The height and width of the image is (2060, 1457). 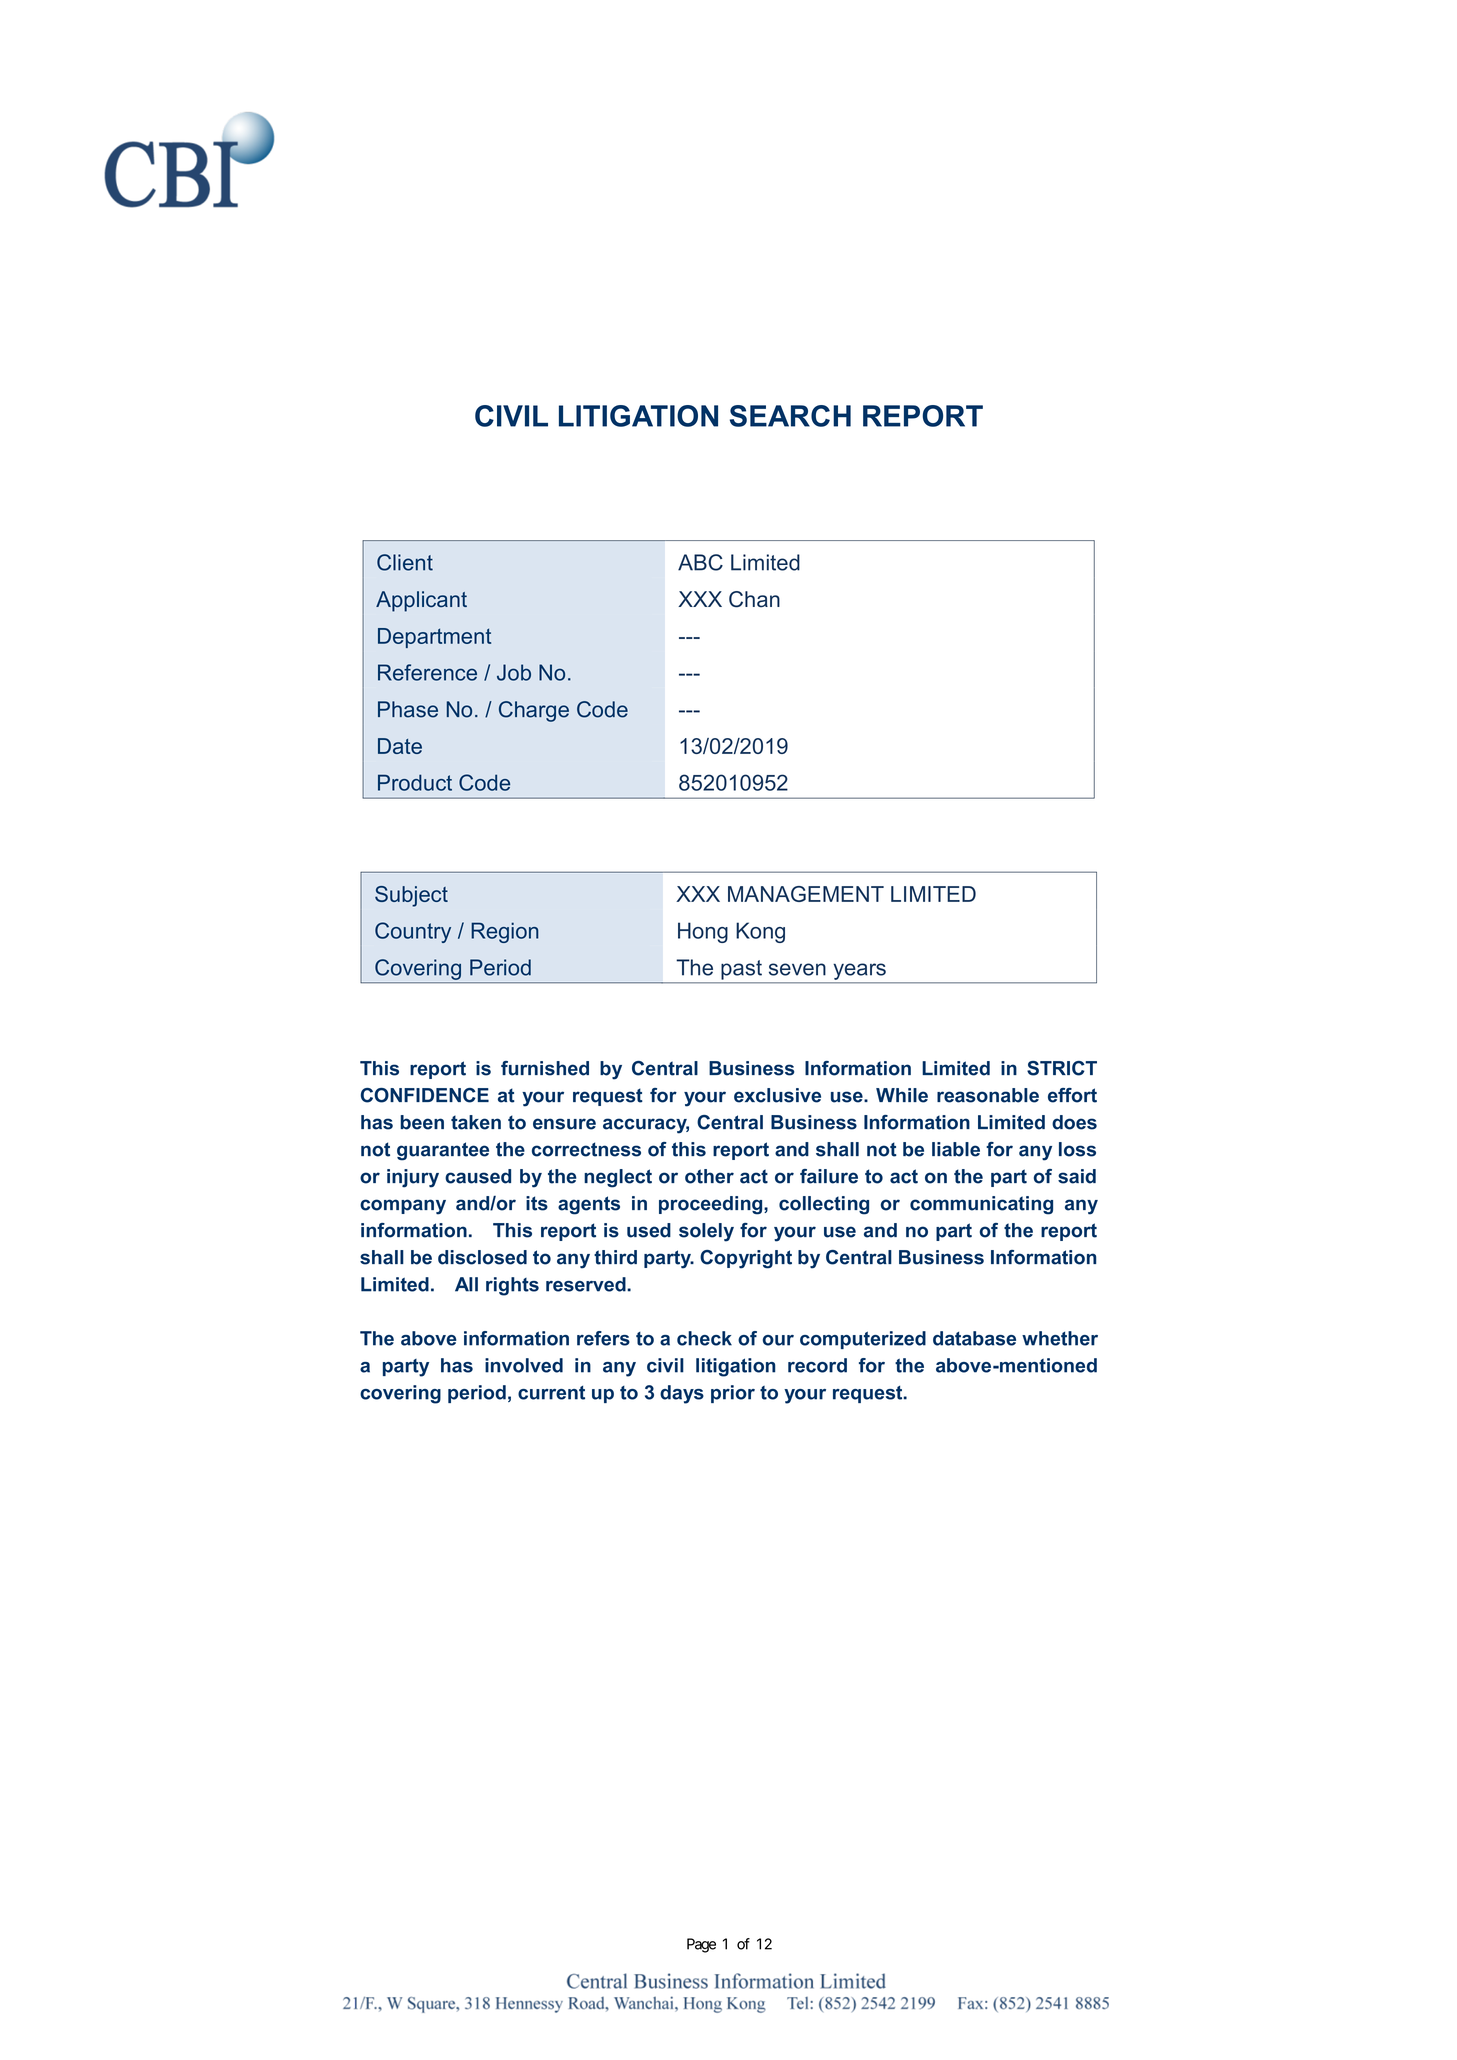 What do you see at coordinates (405, 562) in the image?
I see `Client` at bounding box center [405, 562].
